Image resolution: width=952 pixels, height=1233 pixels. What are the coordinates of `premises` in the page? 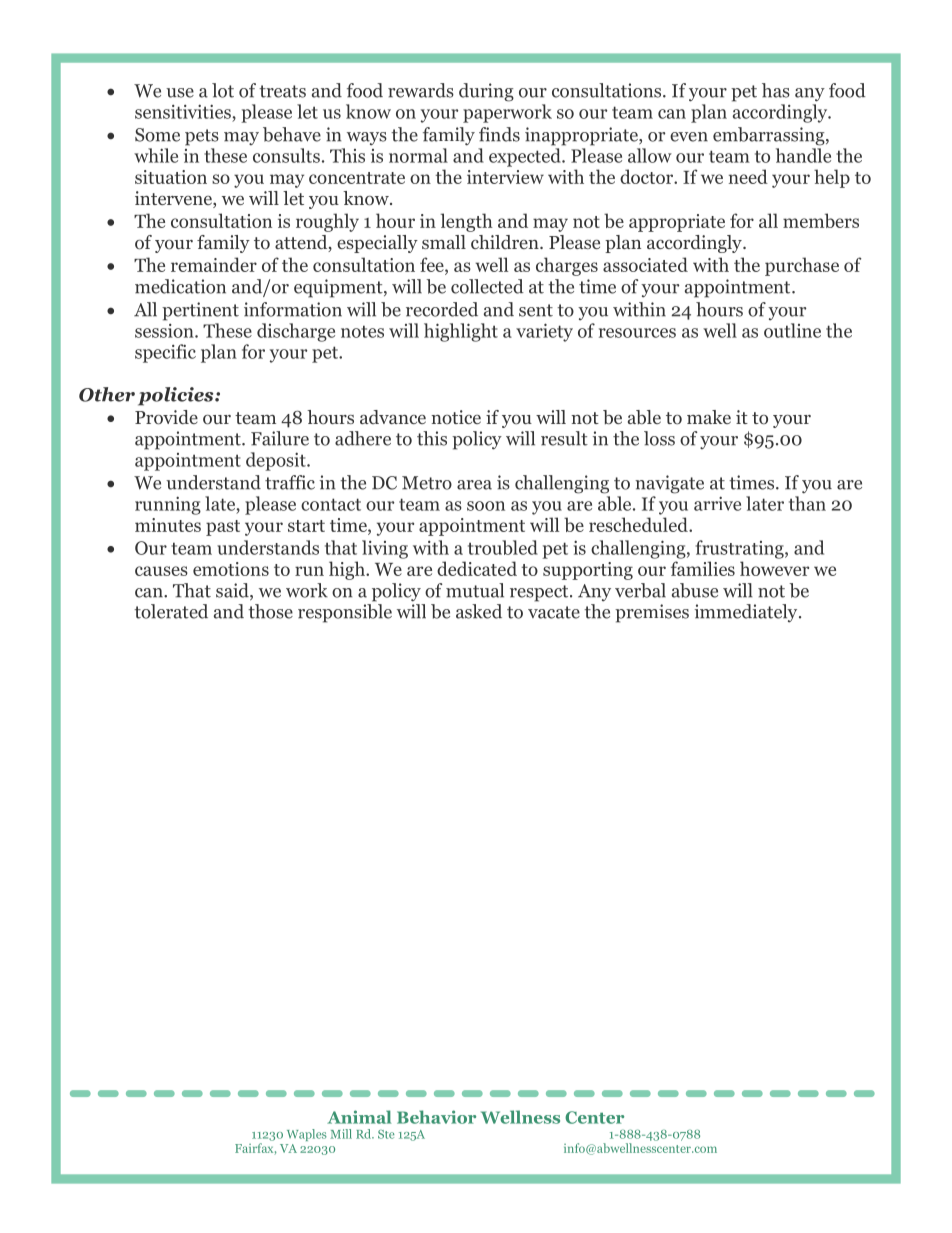 It's located at (652, 613).
